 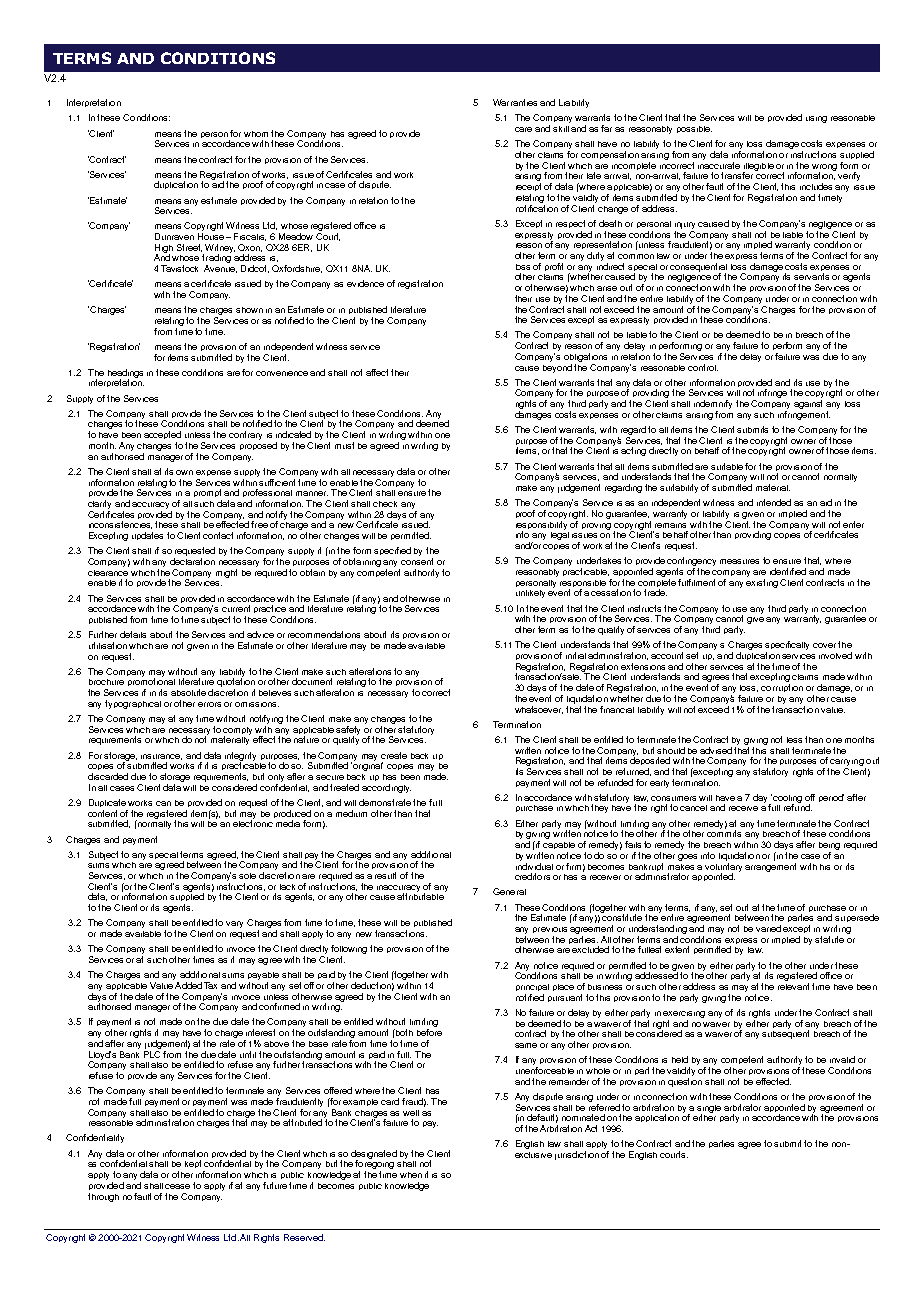 I want to click on arbitrator, so click(x=742, y=1107).
